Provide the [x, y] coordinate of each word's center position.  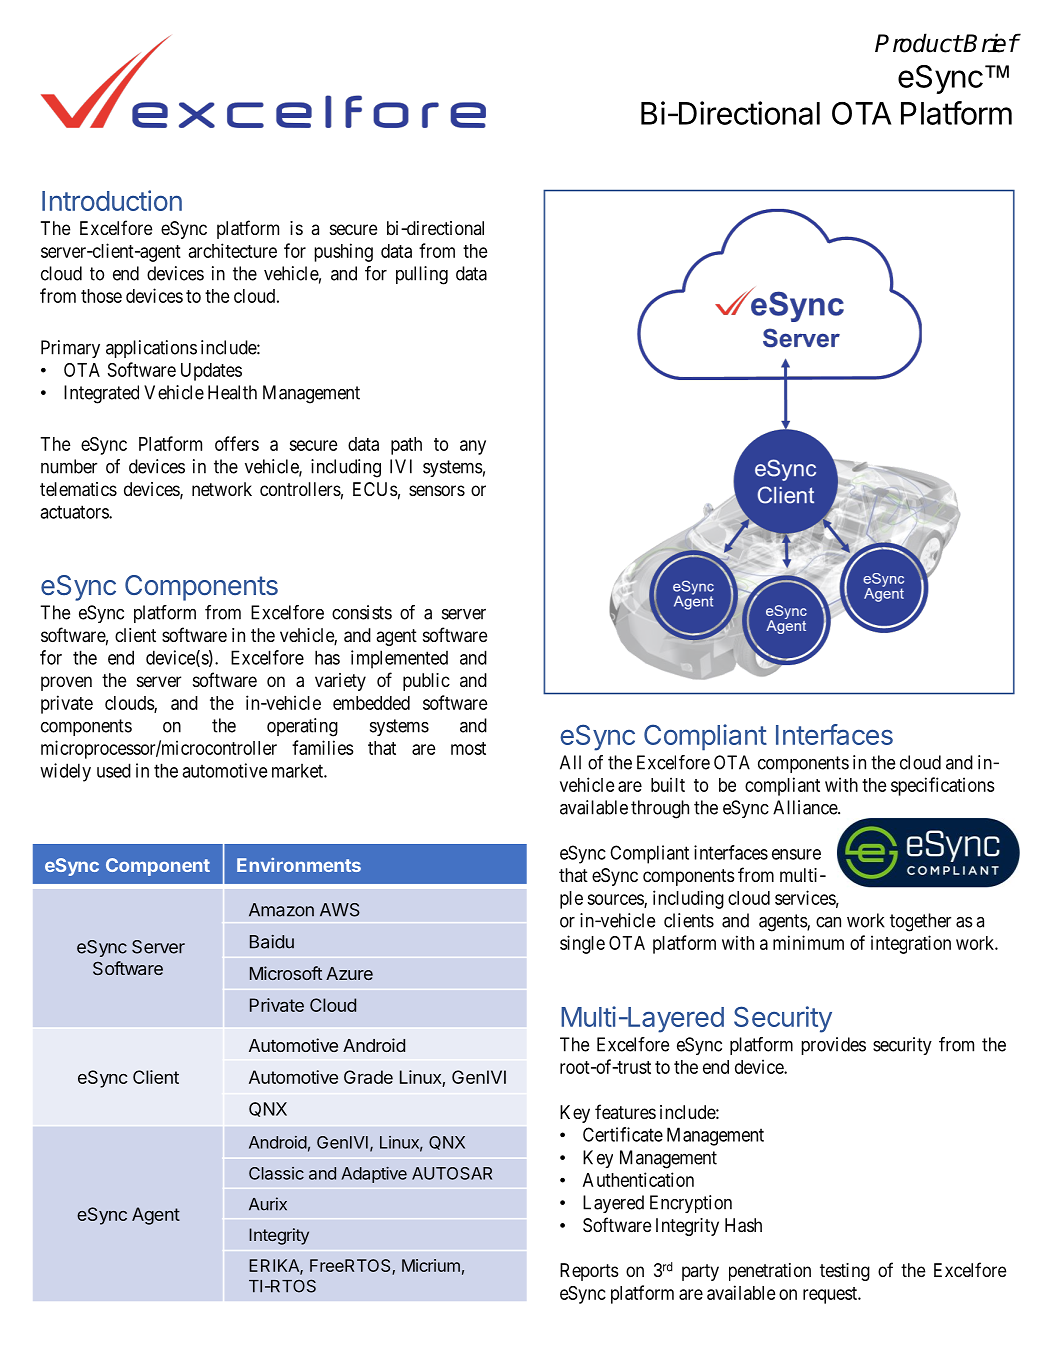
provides [833, 1046]
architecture [233, 250]
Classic [276, 1173]
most [468, 748]
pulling [422, 275]
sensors [437, 490]
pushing [343, 252]
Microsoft [286, 973]
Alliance [806, 807]
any [473, 447]
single [582, 944]
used [114, 770]
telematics [78, 489]
